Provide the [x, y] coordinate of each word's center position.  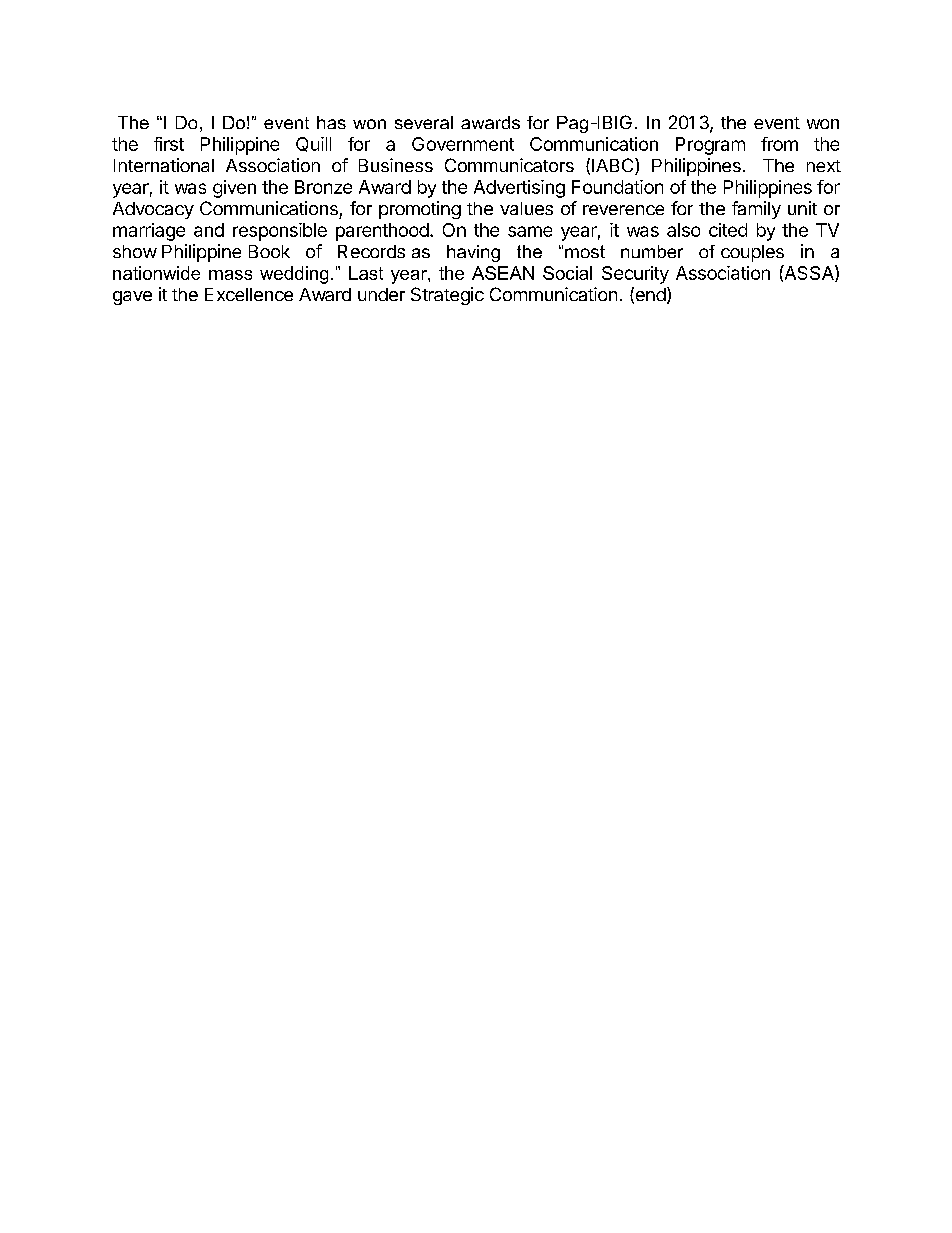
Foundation [617, 187]
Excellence [249, 294]
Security [635, 275]
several [424, 122]
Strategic [447, 296]
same [530, 231]
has [331, 122]
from [779, 144]
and [209, 230]
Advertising [519, 189]
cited [728, 230]
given [234, 189]
